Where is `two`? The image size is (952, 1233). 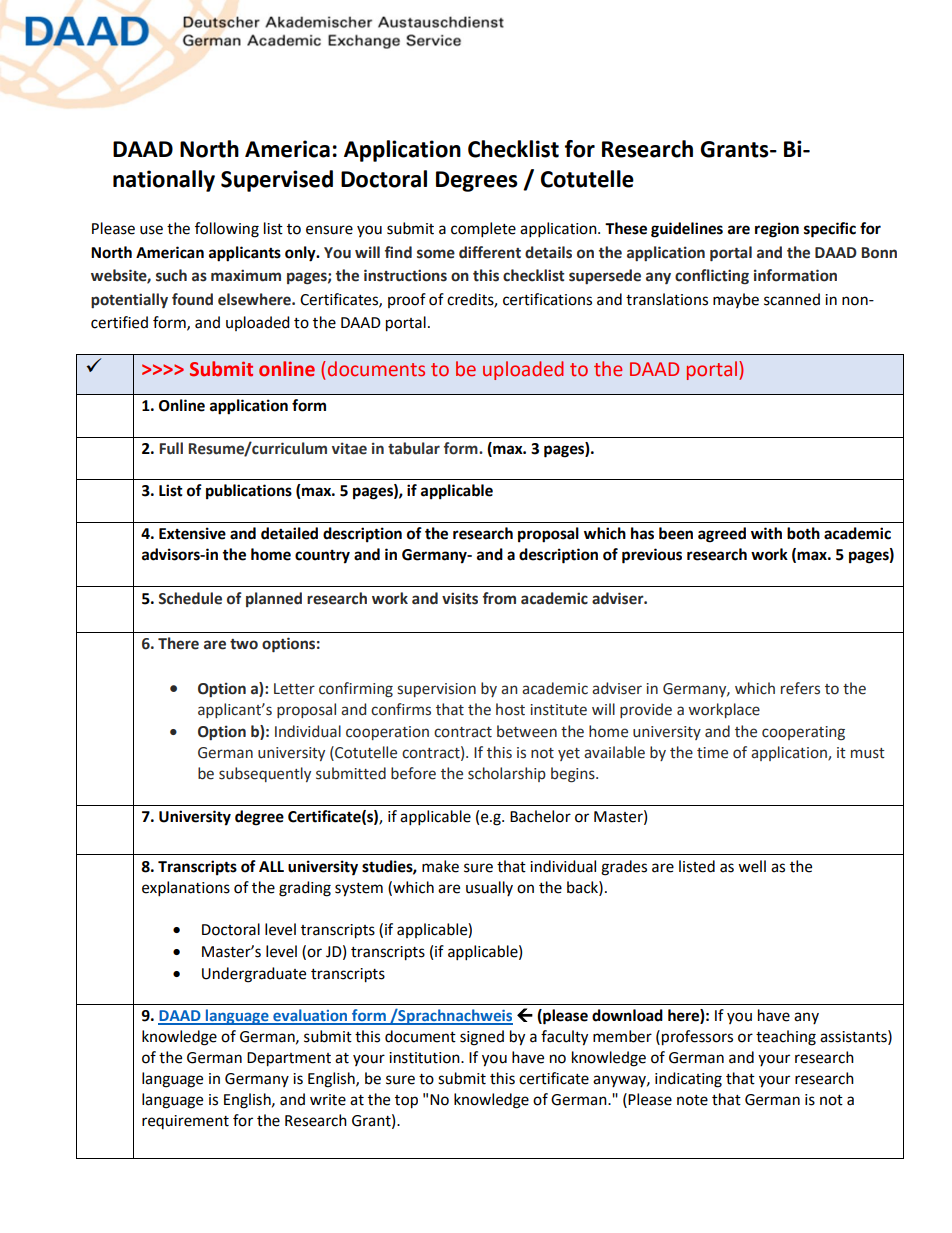 two is located at coordinates (244, 644).
